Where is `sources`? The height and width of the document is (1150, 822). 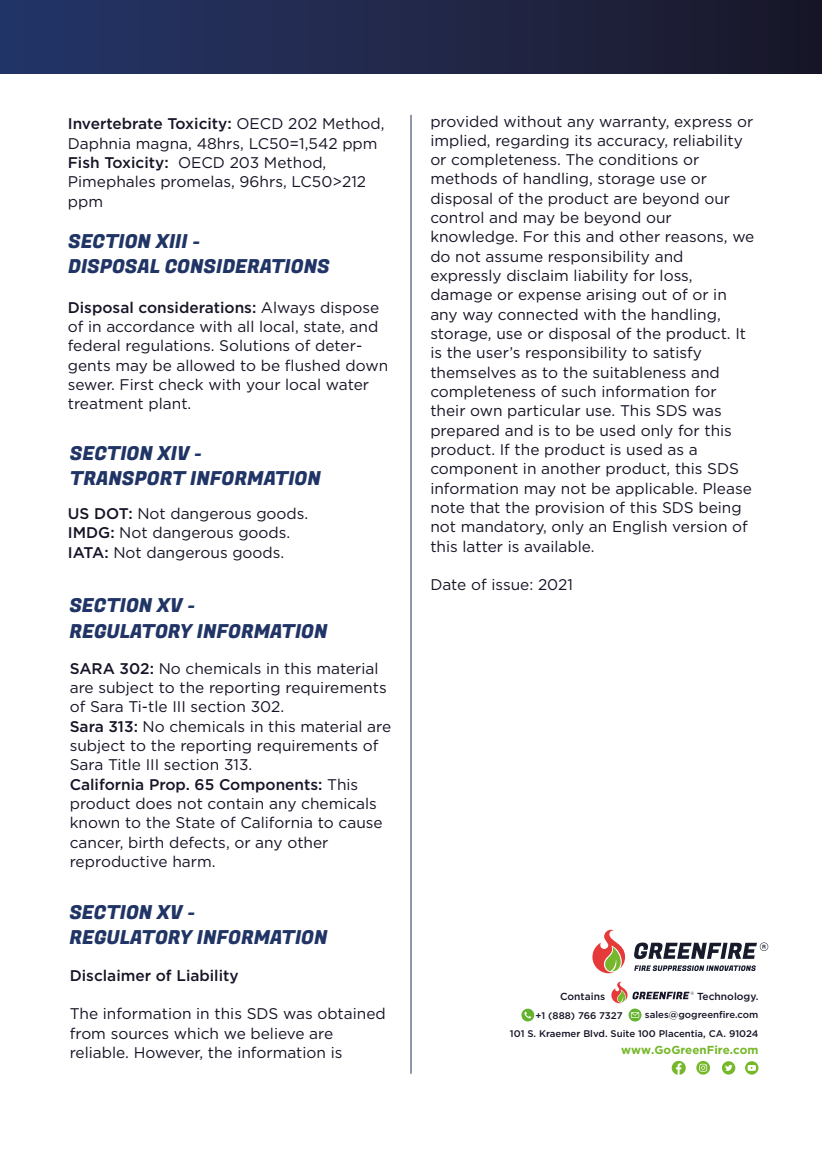
sources is located at coordinates (140, 1035).
